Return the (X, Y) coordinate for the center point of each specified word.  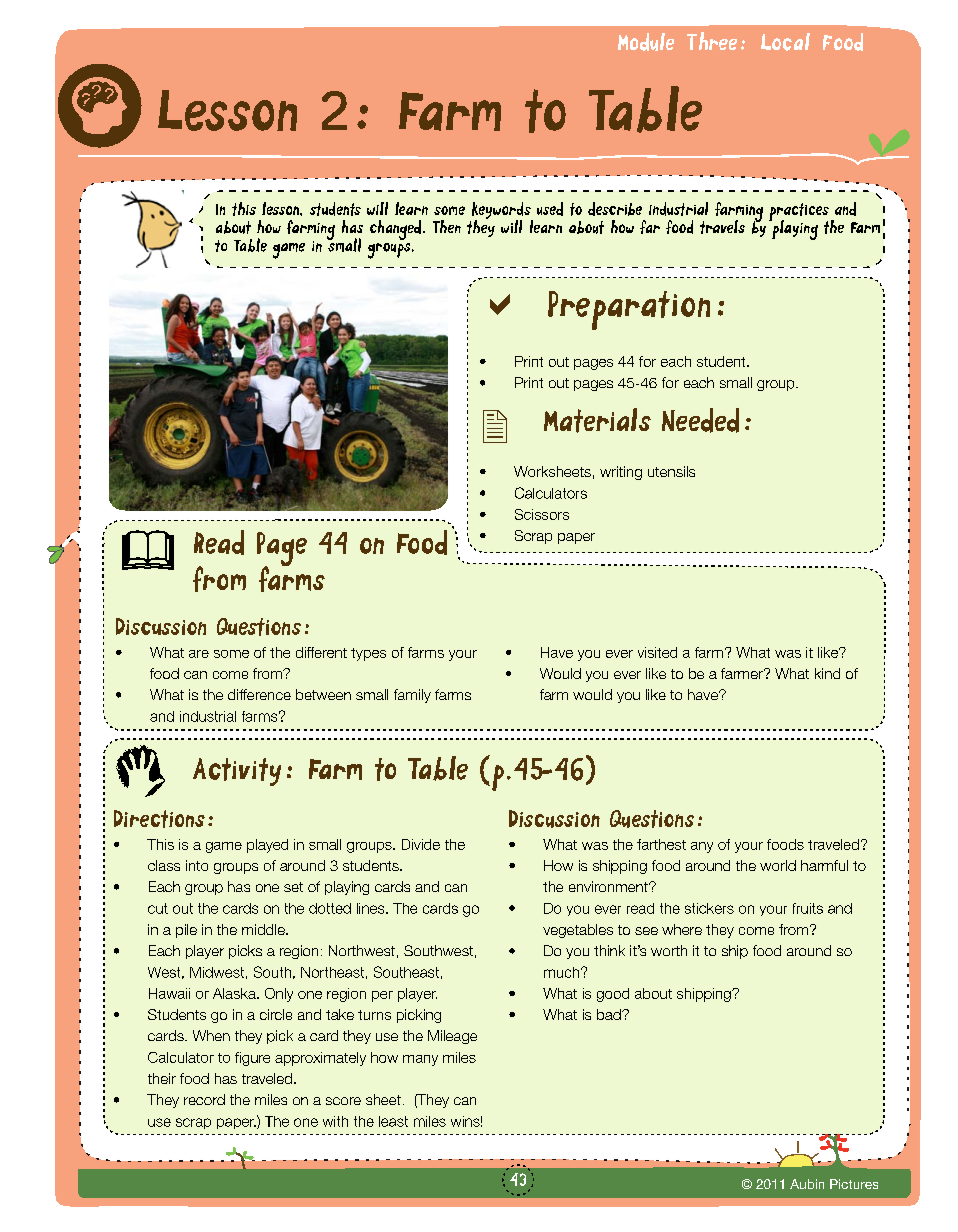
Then (447, 226)
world (778, 865)
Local (785, 42)
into (197, 865)
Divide (421, 844)
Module (646, 42)
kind (827, 673)
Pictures (854, 1184)
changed (395, 230)
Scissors (542, 514)
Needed (700, 420)
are (199, 654)
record (204, 1099)
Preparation (629, 310)
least (393, 1121)
